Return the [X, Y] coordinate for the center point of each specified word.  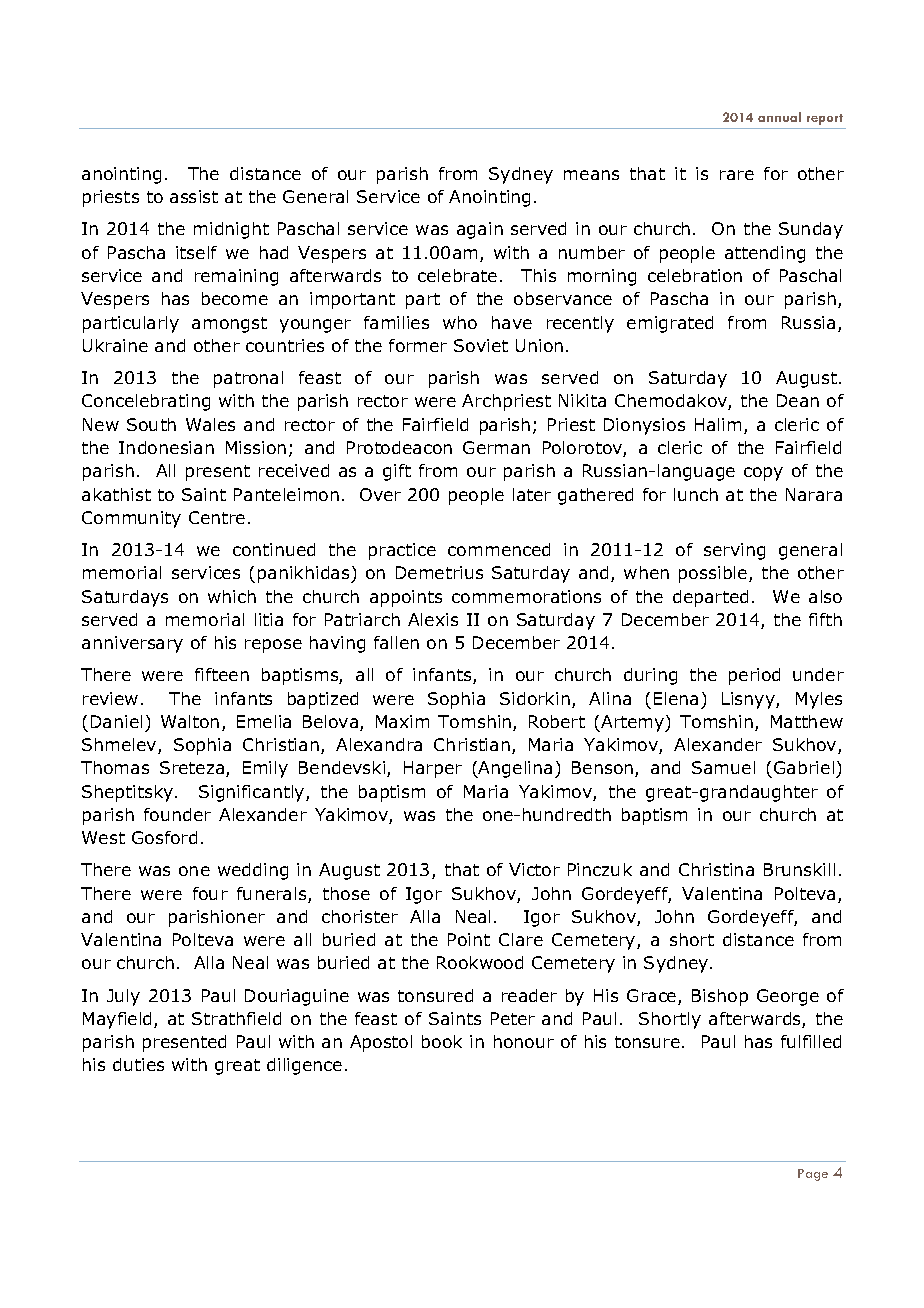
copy [763, 474]
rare [737, 175]
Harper [433, 769]
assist [194, 196]
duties [138, 1064]
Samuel [723, 767]
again [480, 230]
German [496, 447]
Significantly [253, 793]
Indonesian [166, 447]
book [442, 1041]
